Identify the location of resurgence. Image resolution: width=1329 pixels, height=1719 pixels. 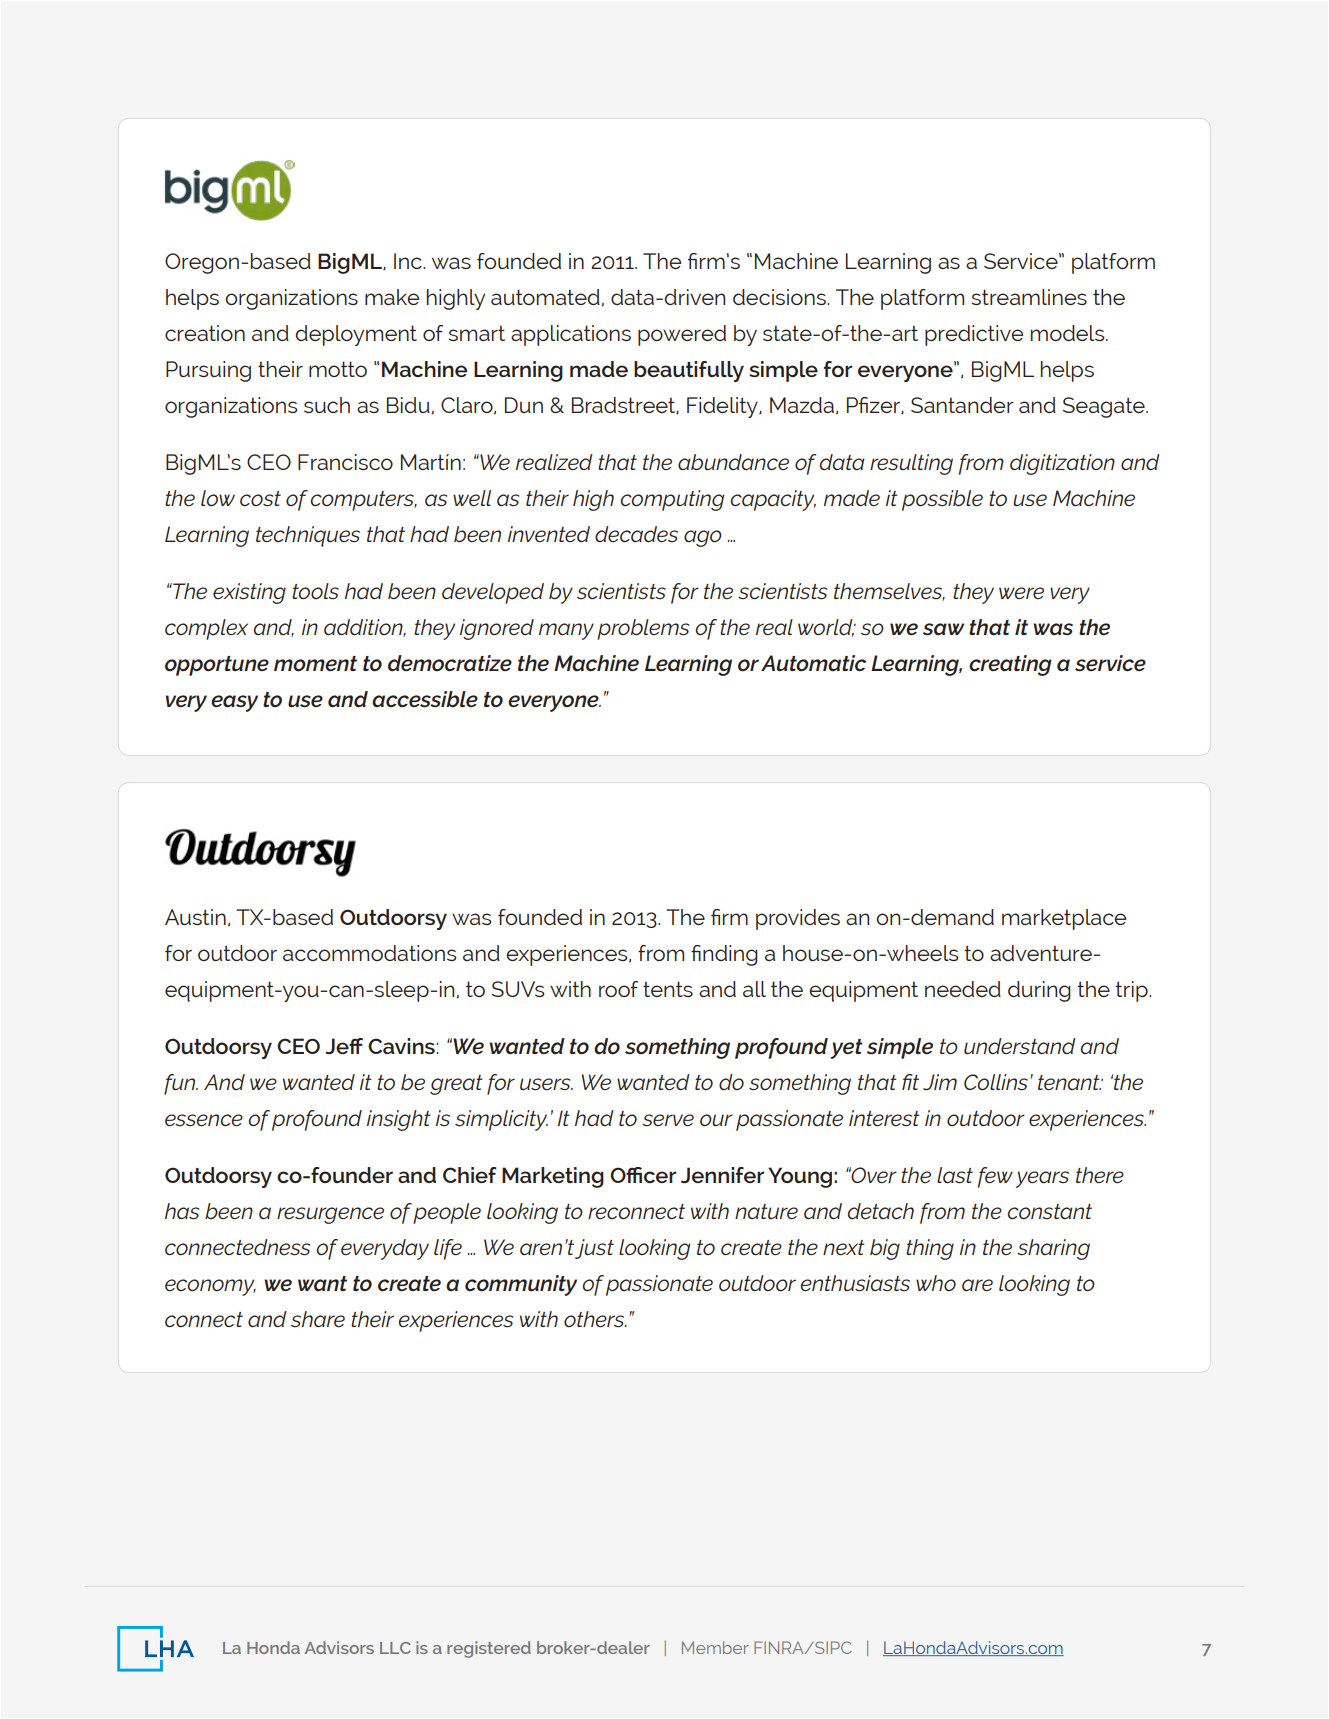
(330, 1215).
